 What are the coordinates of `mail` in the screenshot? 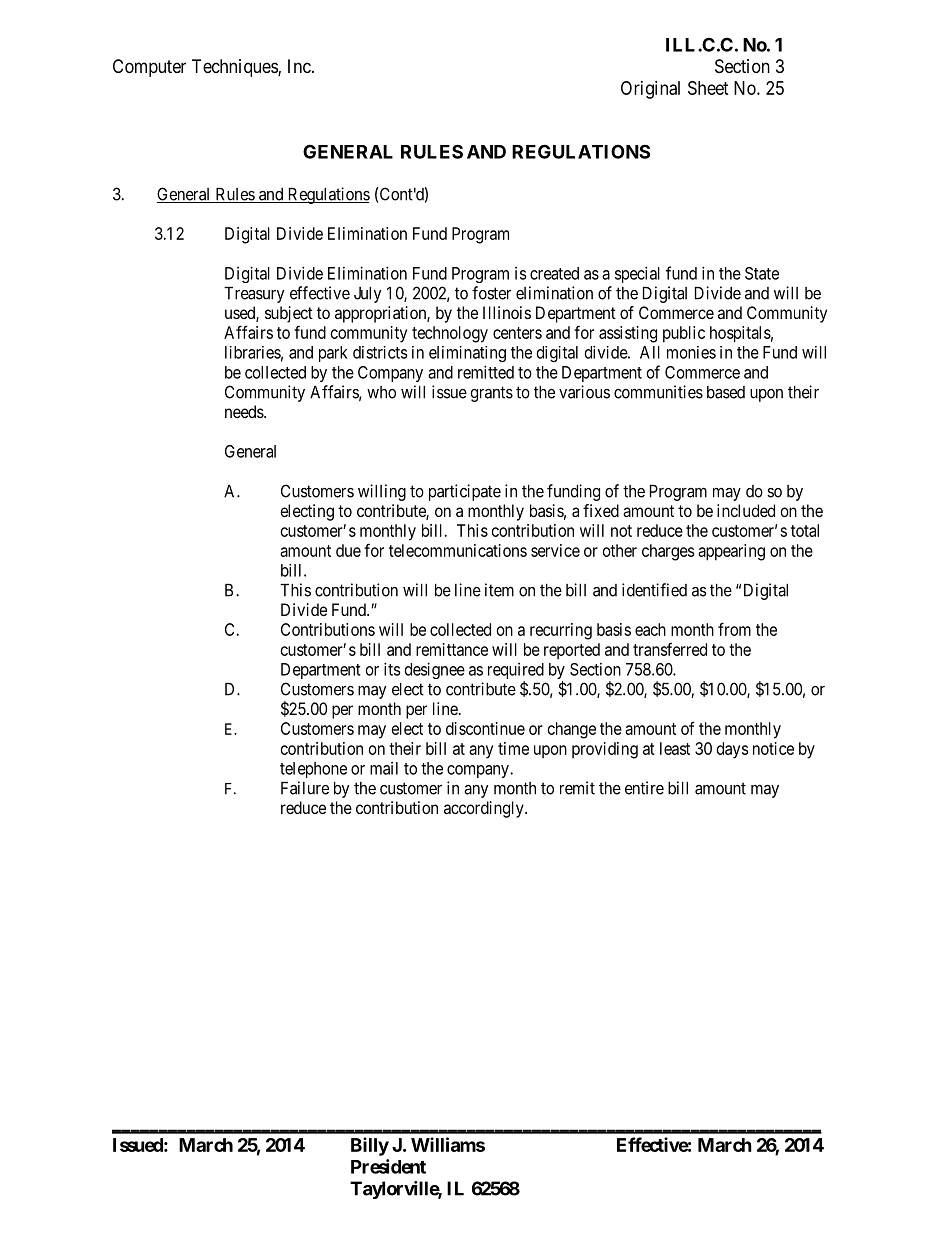 It's located at (384, 768).
